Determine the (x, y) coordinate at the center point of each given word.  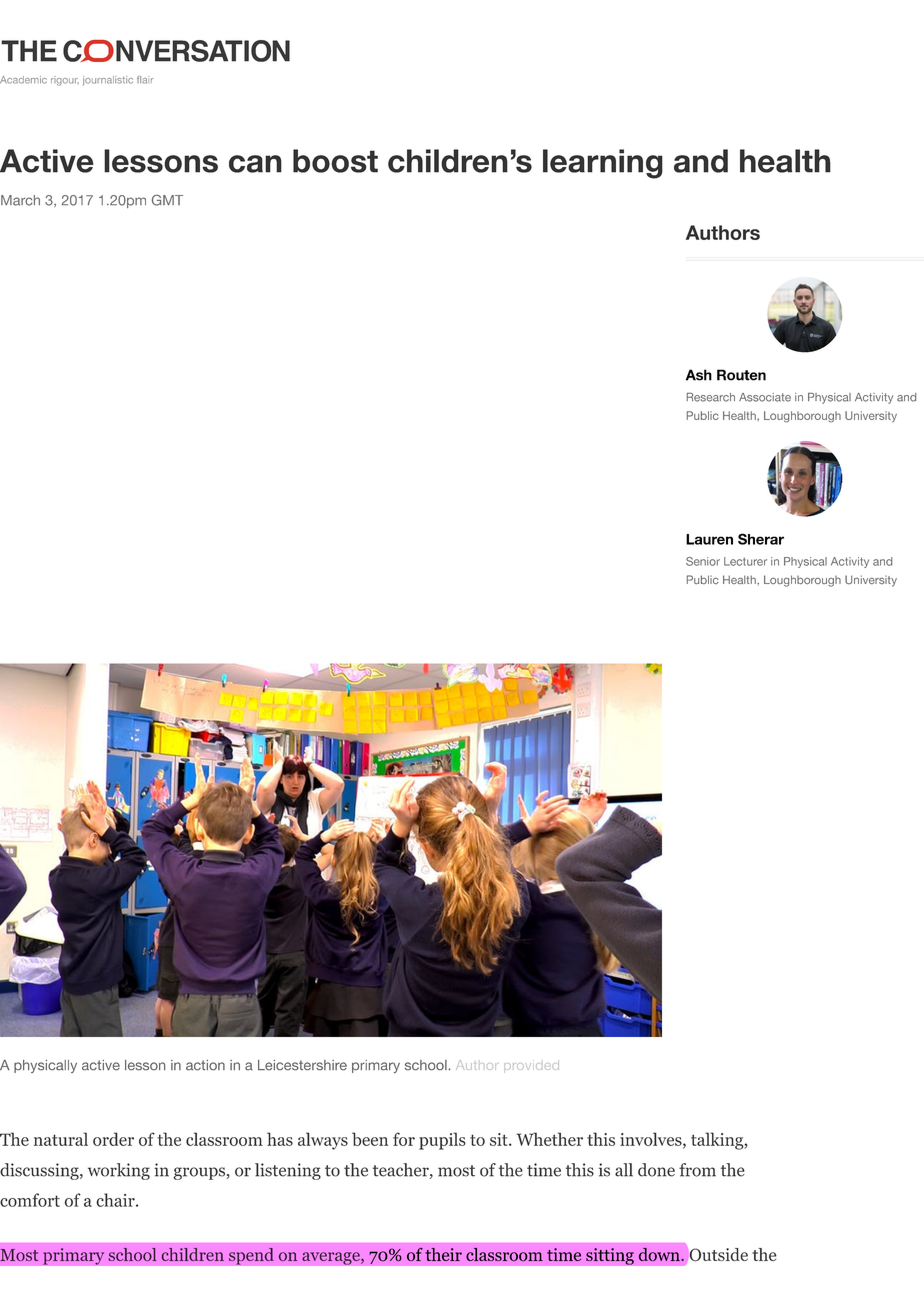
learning (603, 164)
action (205, 1065)
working (119, 1171)
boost (335, 161)
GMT (167, 200)
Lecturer (745, 561)
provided (531, 1066)
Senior (703, 561)
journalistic (108, 80)
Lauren (709, 539)
